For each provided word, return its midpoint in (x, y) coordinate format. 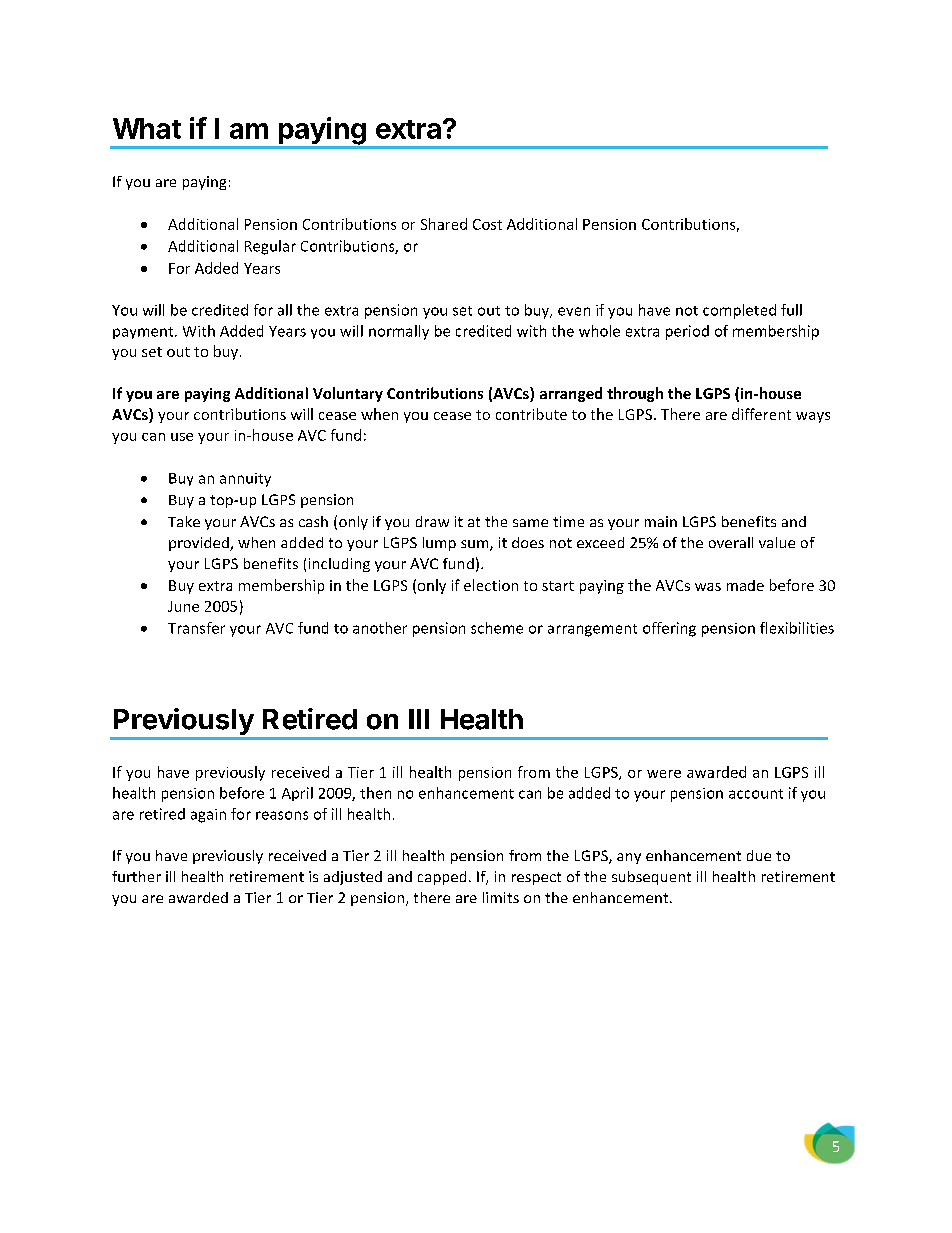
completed (739, 311)
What (147, 128)
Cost (487, 224)
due (759, 855)
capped (442, 878)
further (136, 876)
